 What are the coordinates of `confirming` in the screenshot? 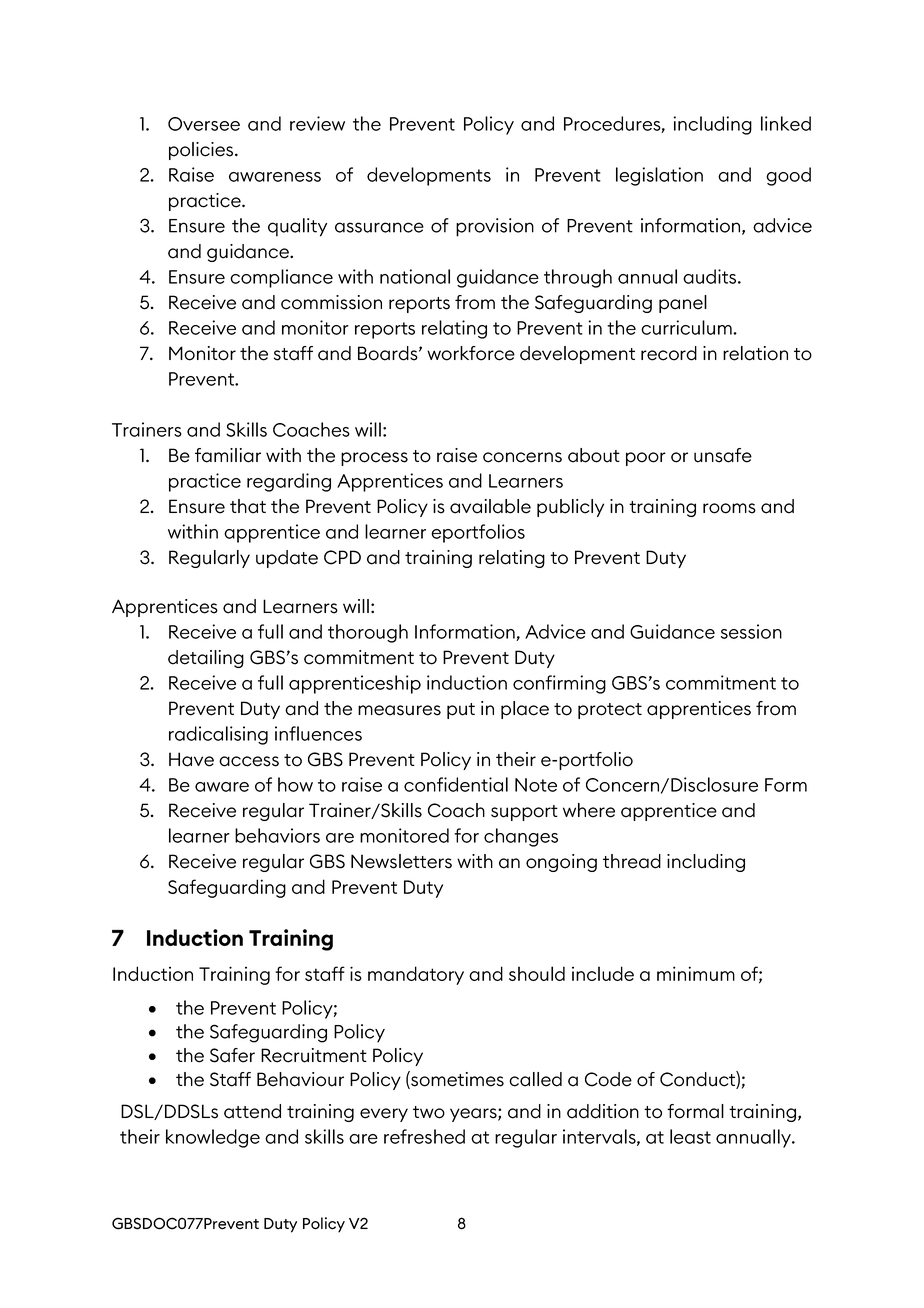 It's located at (559, 684).
